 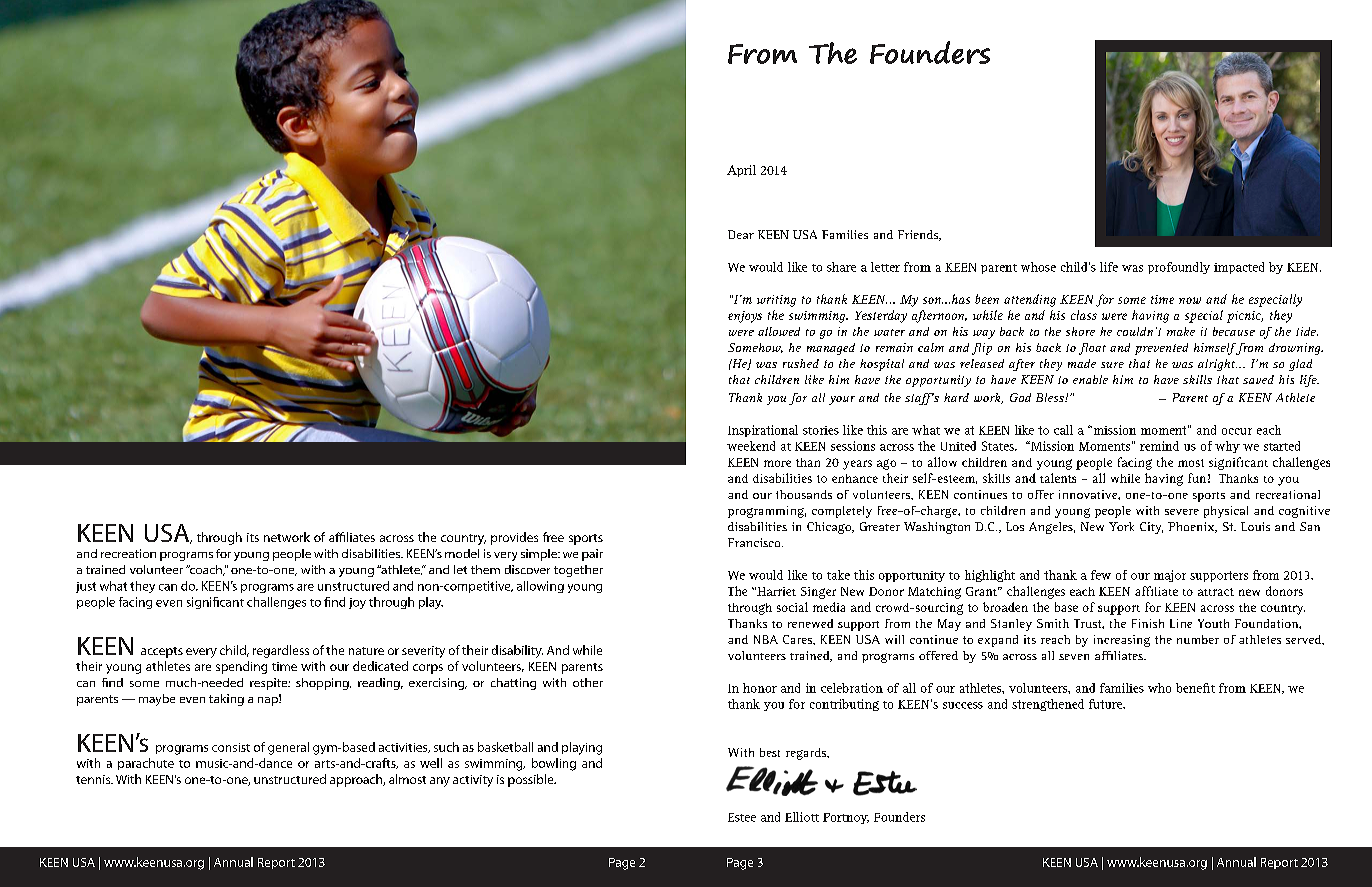 What do you see at coordinates (241, 667) in the screenshot?
I see `spending` at bounding box center [241, 667].
